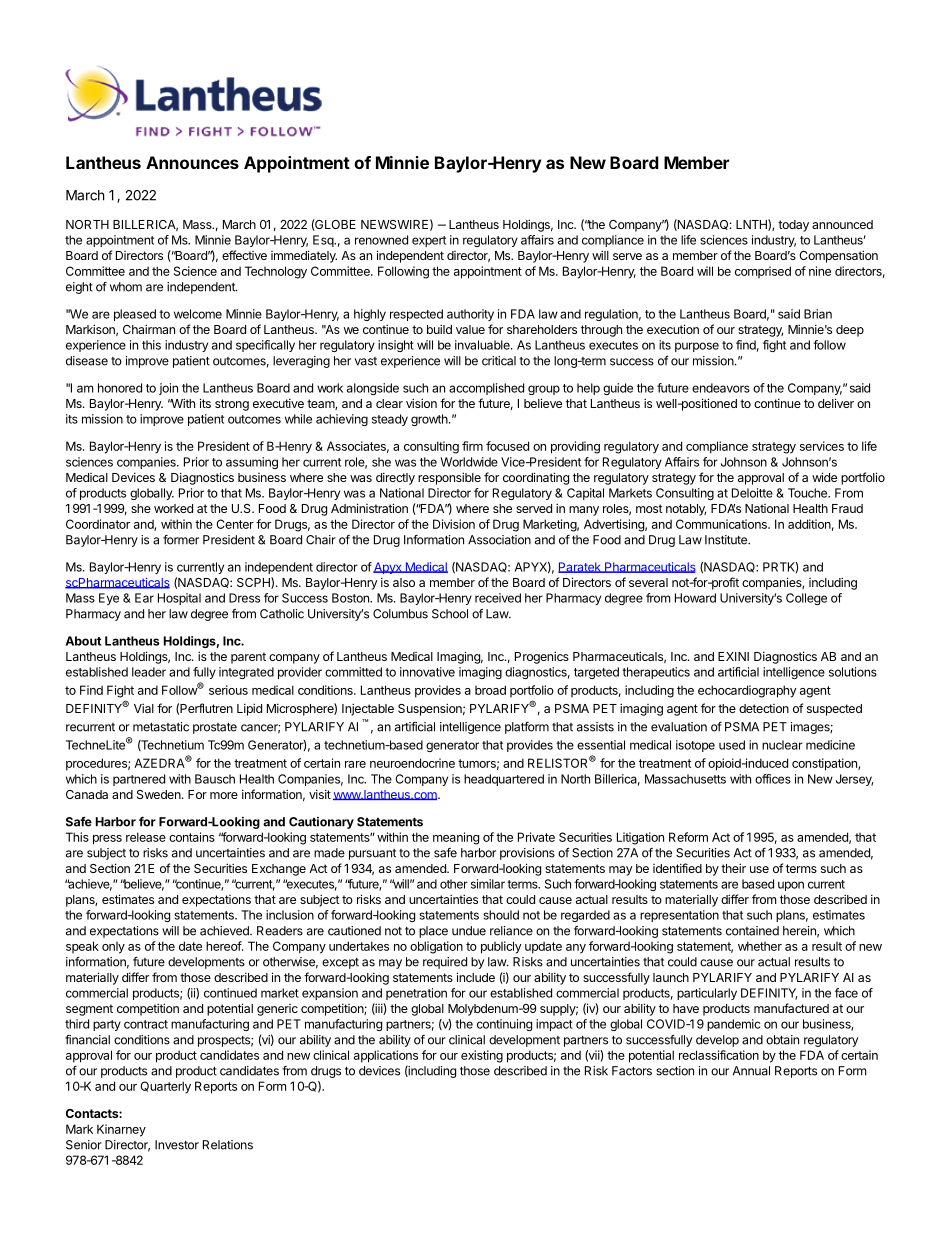  Describe the element at coordinates (165, 1087) in the page. I see `Quarterly` at that location.
